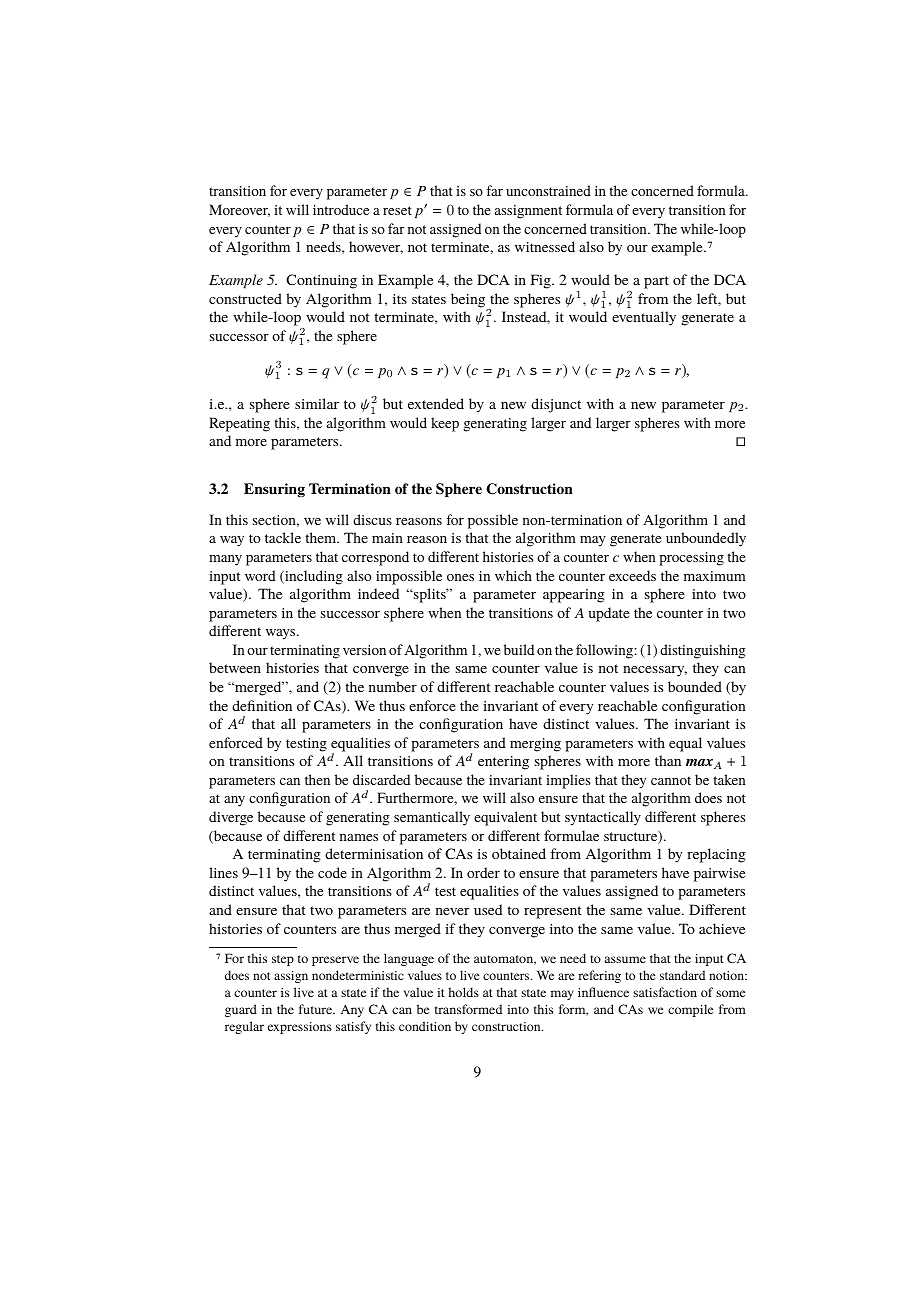 Image resolution: width=924 pixels, height=1308 pixels. Describe the element at coordinates (262, 705) in the screenshot. I see `definition` at that location.
